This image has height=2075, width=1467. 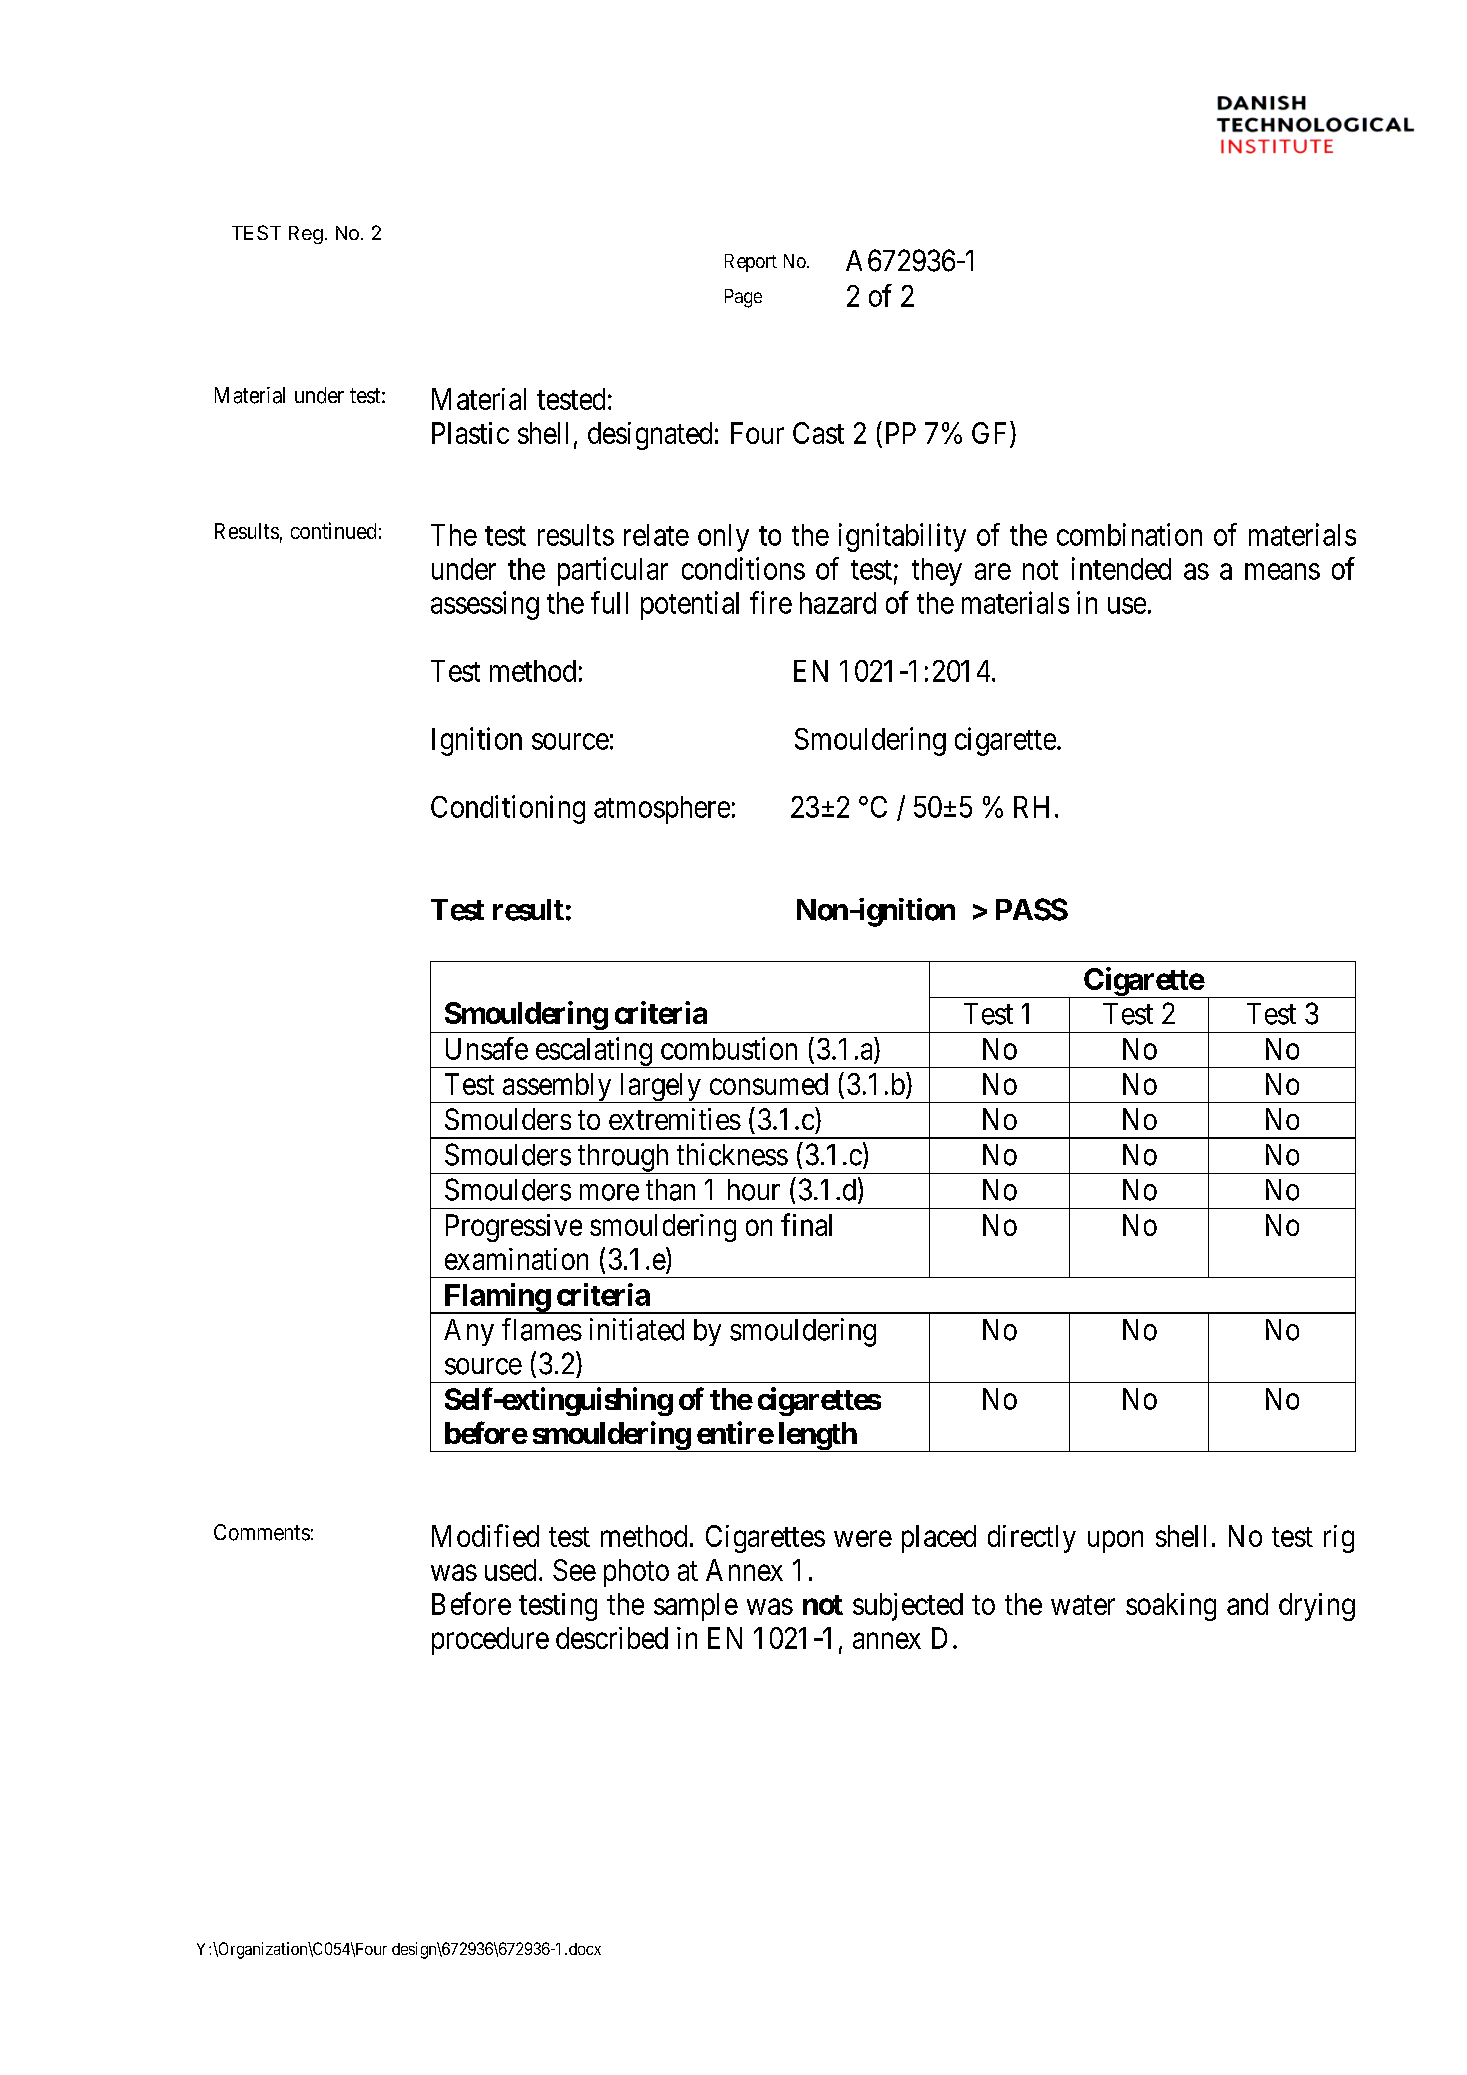 What do you see at coordinates (1129, 534) in the image?
I see `combination` at bounding box center [1129, 534].
